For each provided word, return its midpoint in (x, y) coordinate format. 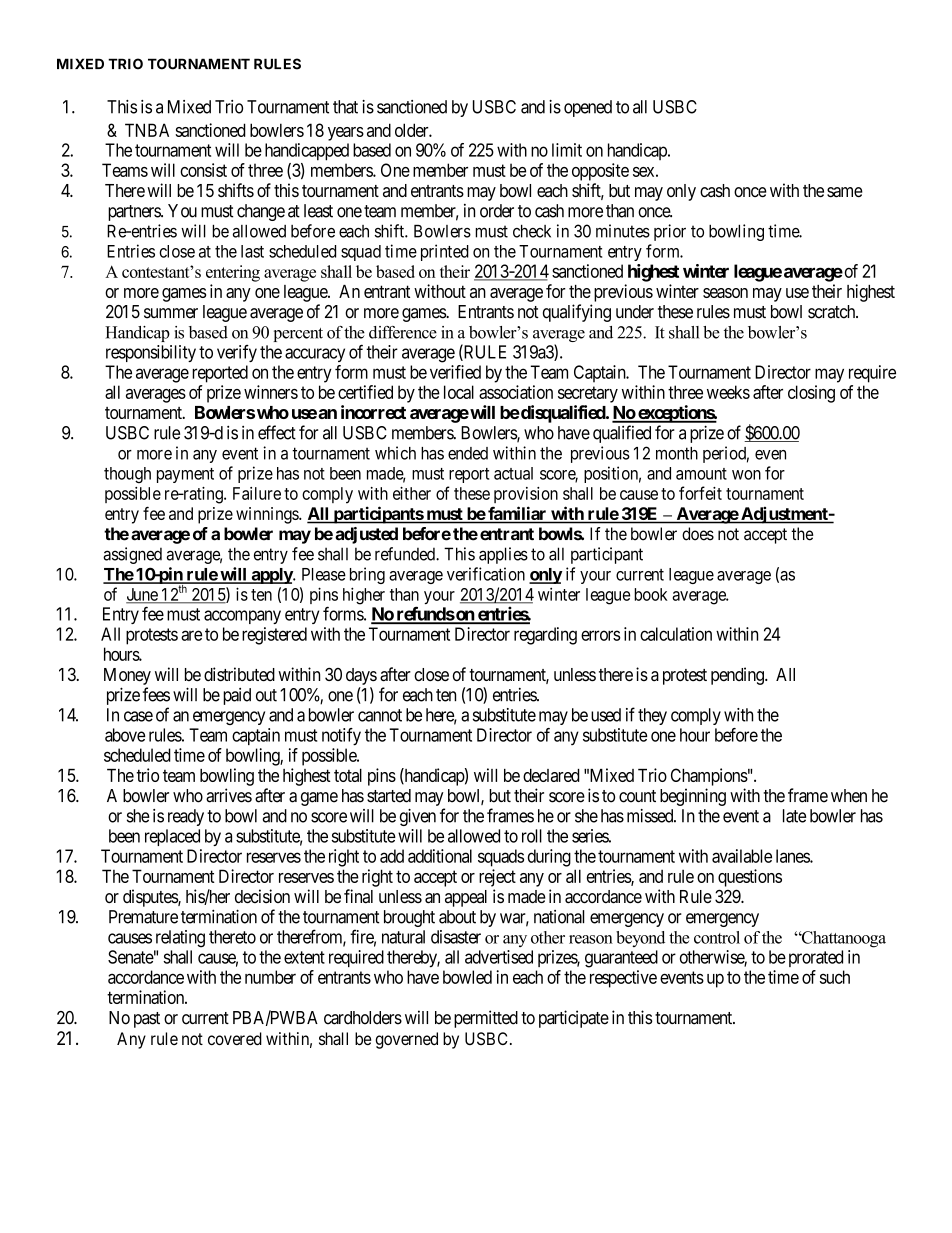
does (698, 534)
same (845, 192)
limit (567, 150)
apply (271, 576)
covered (235, 1038)
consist (203, 170)
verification (486, 574)
